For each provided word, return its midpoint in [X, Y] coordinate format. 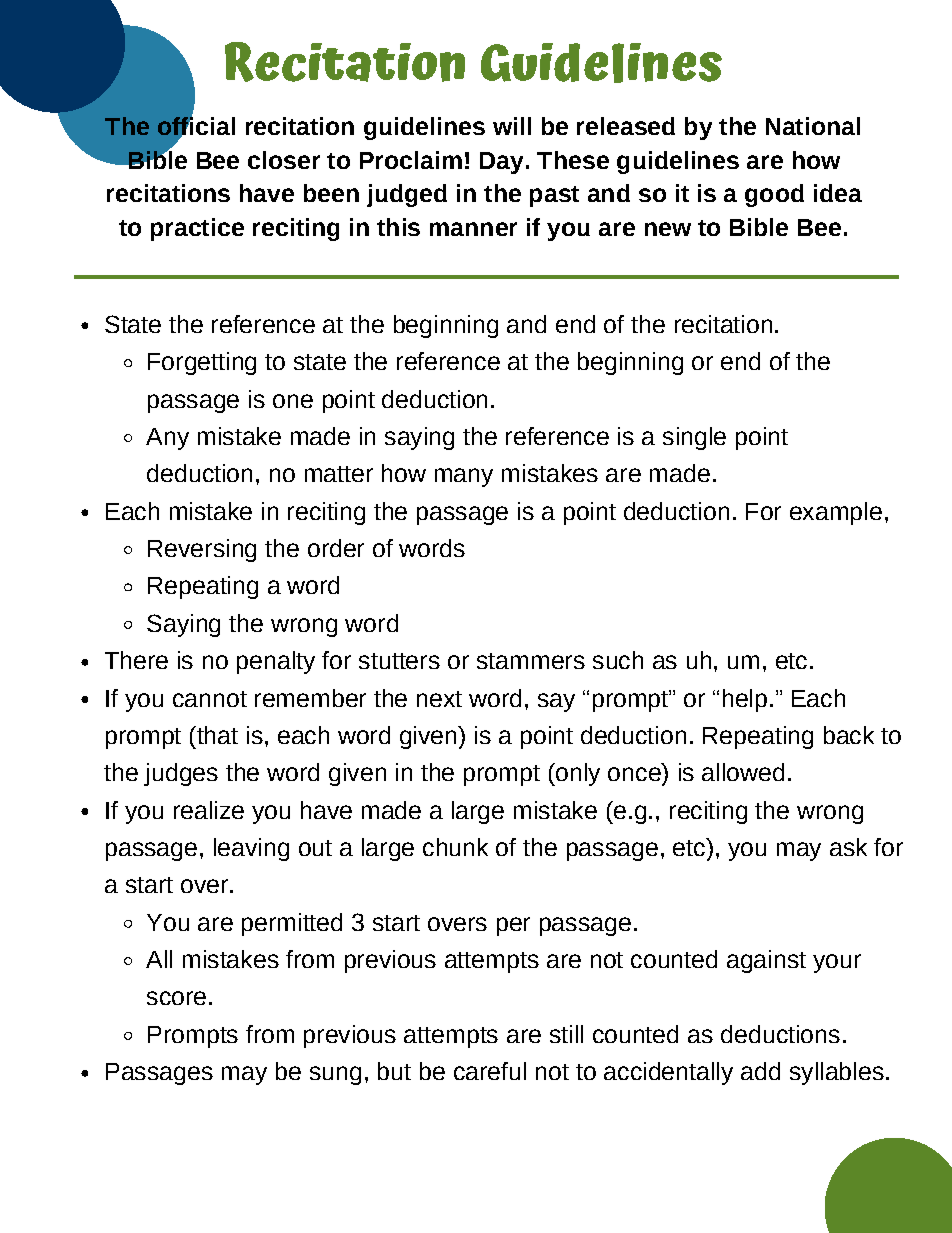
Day [501, 163]
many [464, 477]
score [176, 998]
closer [284, 160]
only [576, 774]
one [293, 401]
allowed [743, 772]
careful [490, 1071]
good [774, 195]
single [694, 438]
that [216, 735]
